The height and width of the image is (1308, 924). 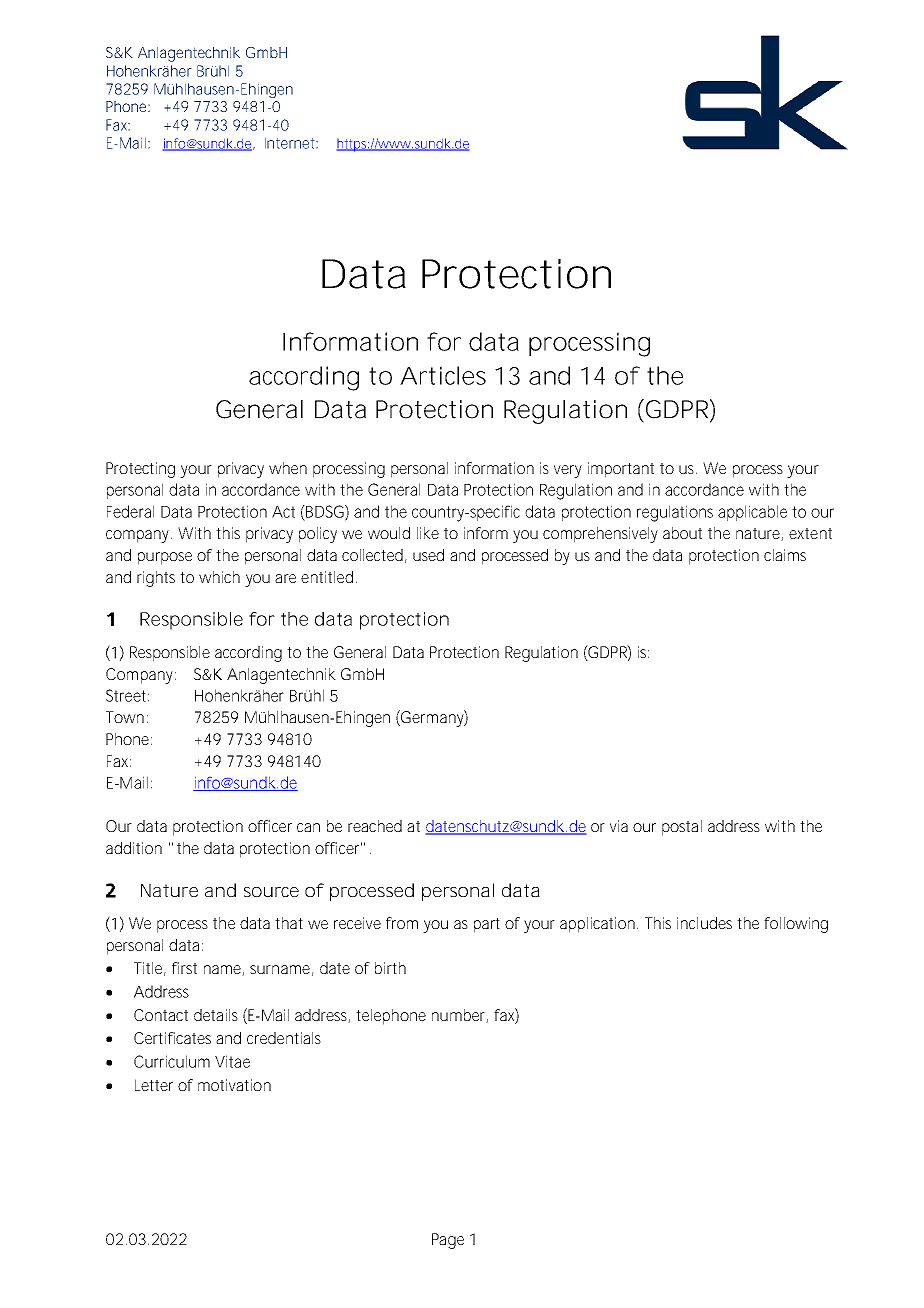 I want to click on reached, so click(x=375, y=826).
